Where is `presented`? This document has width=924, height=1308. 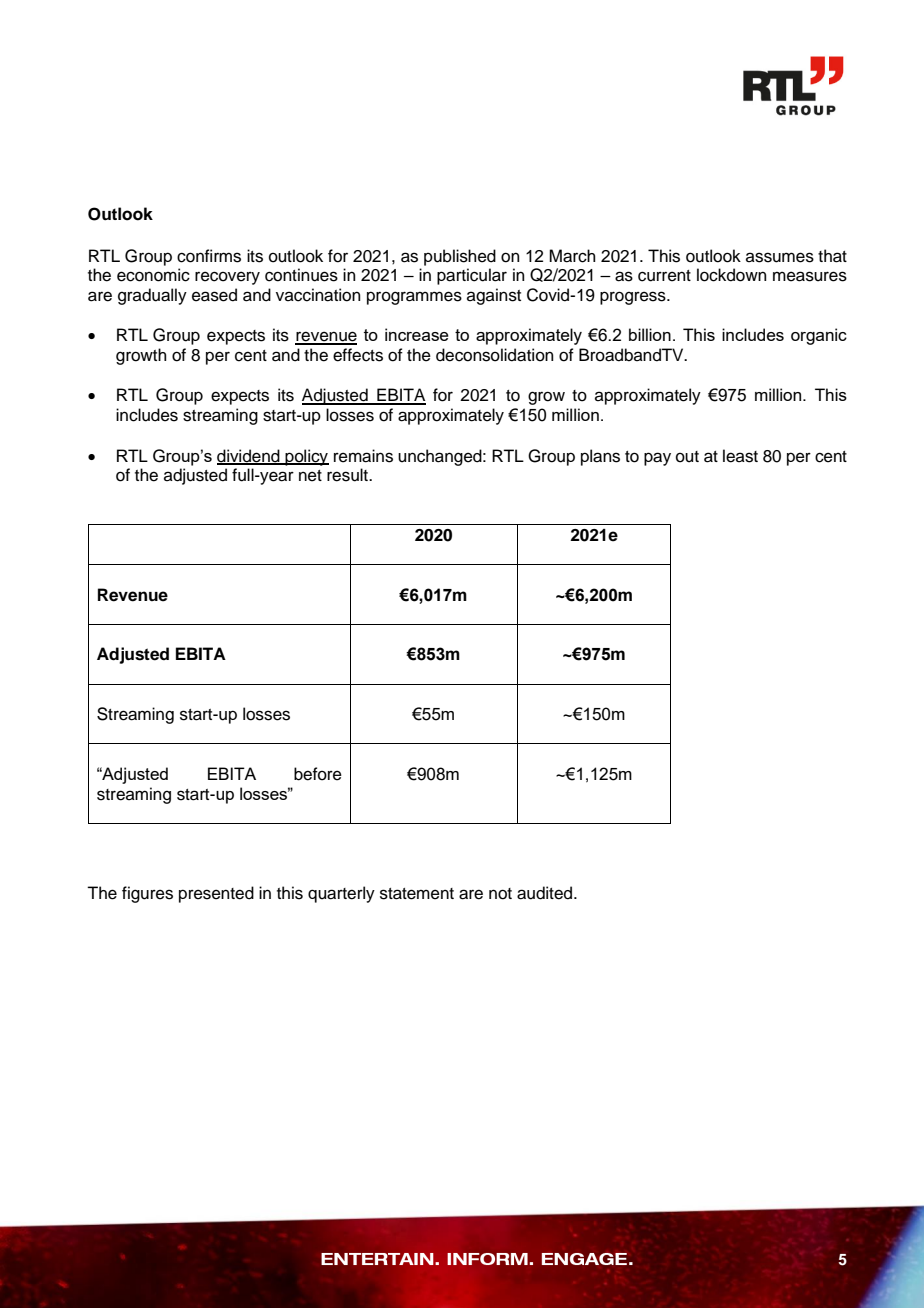 presented is located at coordinates (216, 894).
